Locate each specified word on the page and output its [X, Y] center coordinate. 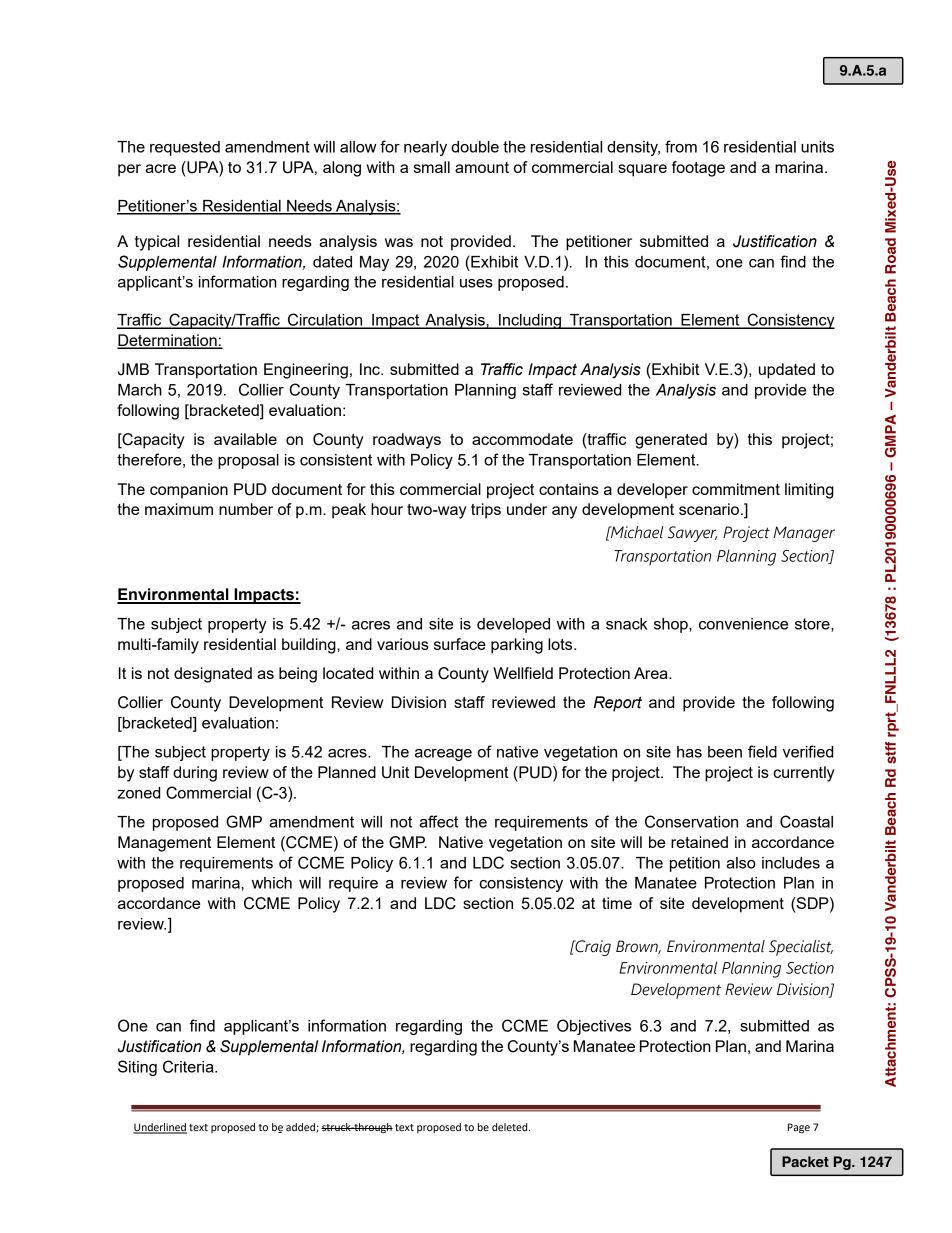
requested [185, 148]
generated [671, 441]
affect [438, 821]
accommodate [522, 439]
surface [460, 644]
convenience [743, 624]
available [245, 439]
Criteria [189, 1066]
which [272, 883]
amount [482, 167]
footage [698, 169]
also [741, 863]
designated [213, 675]
